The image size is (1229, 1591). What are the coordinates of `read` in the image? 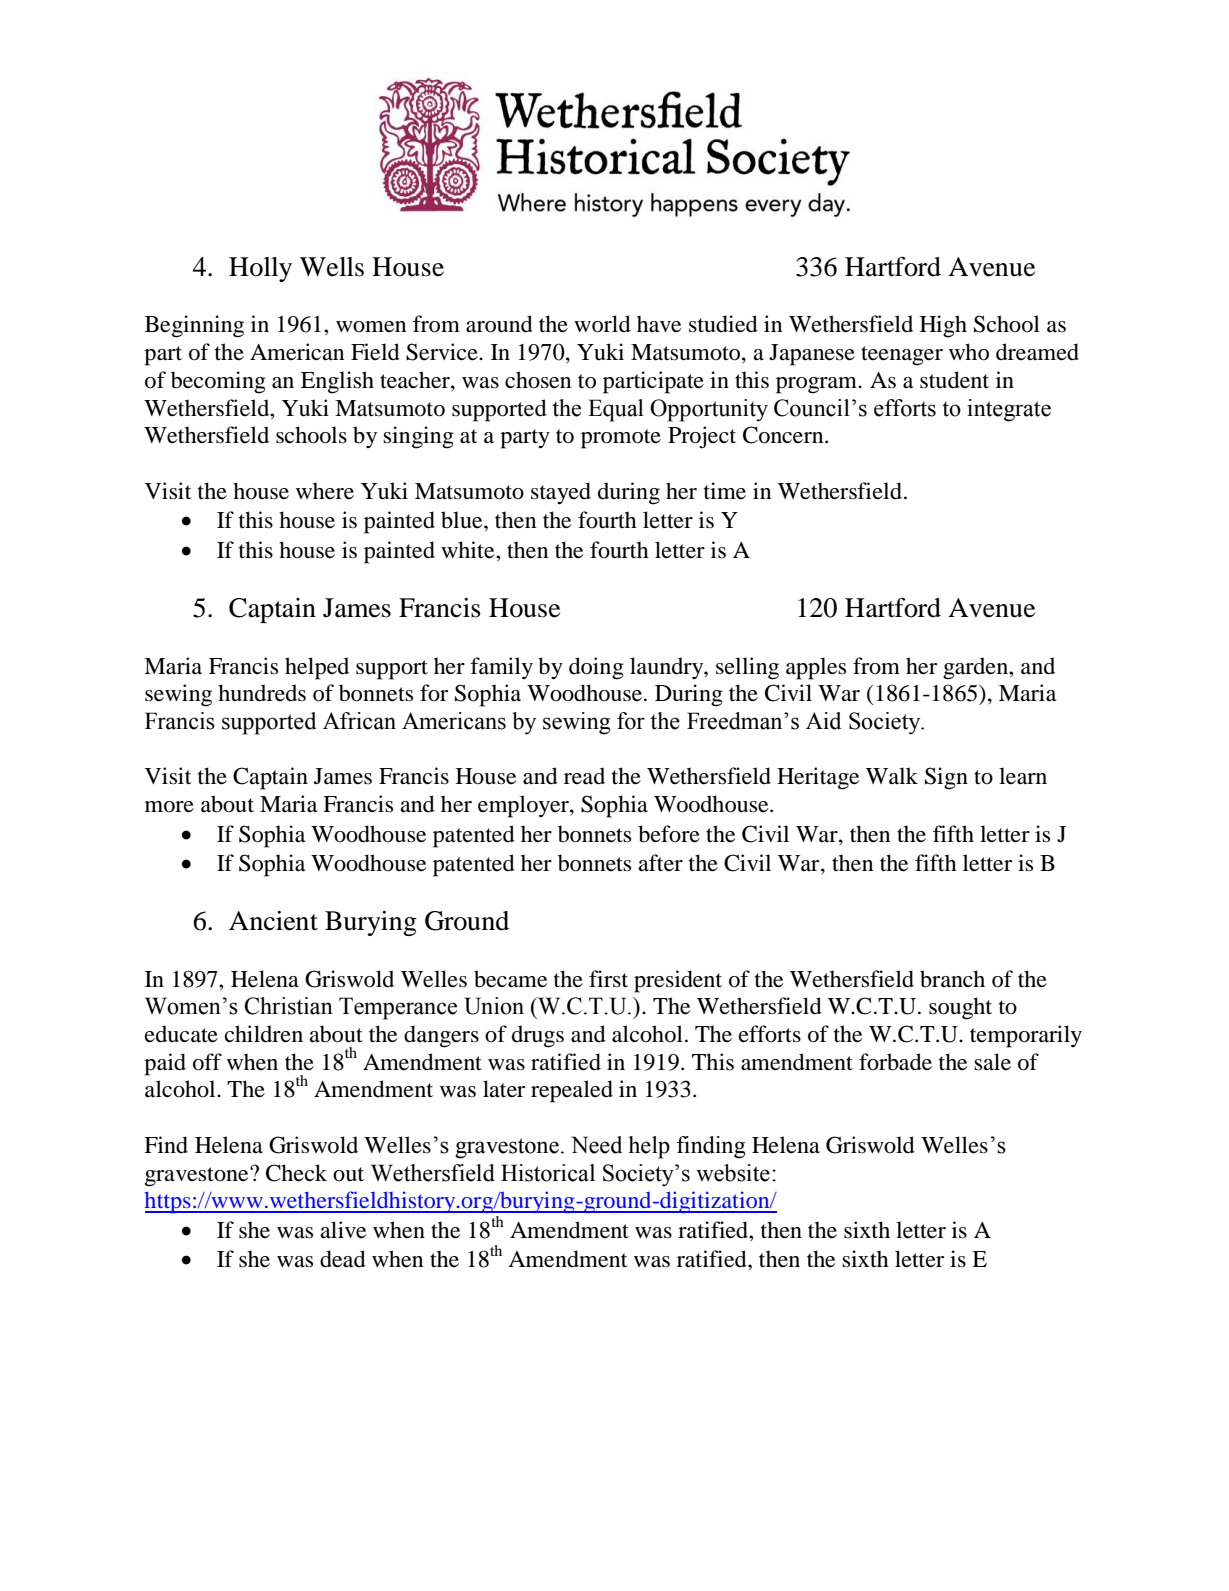 It's located at (584, 776).
